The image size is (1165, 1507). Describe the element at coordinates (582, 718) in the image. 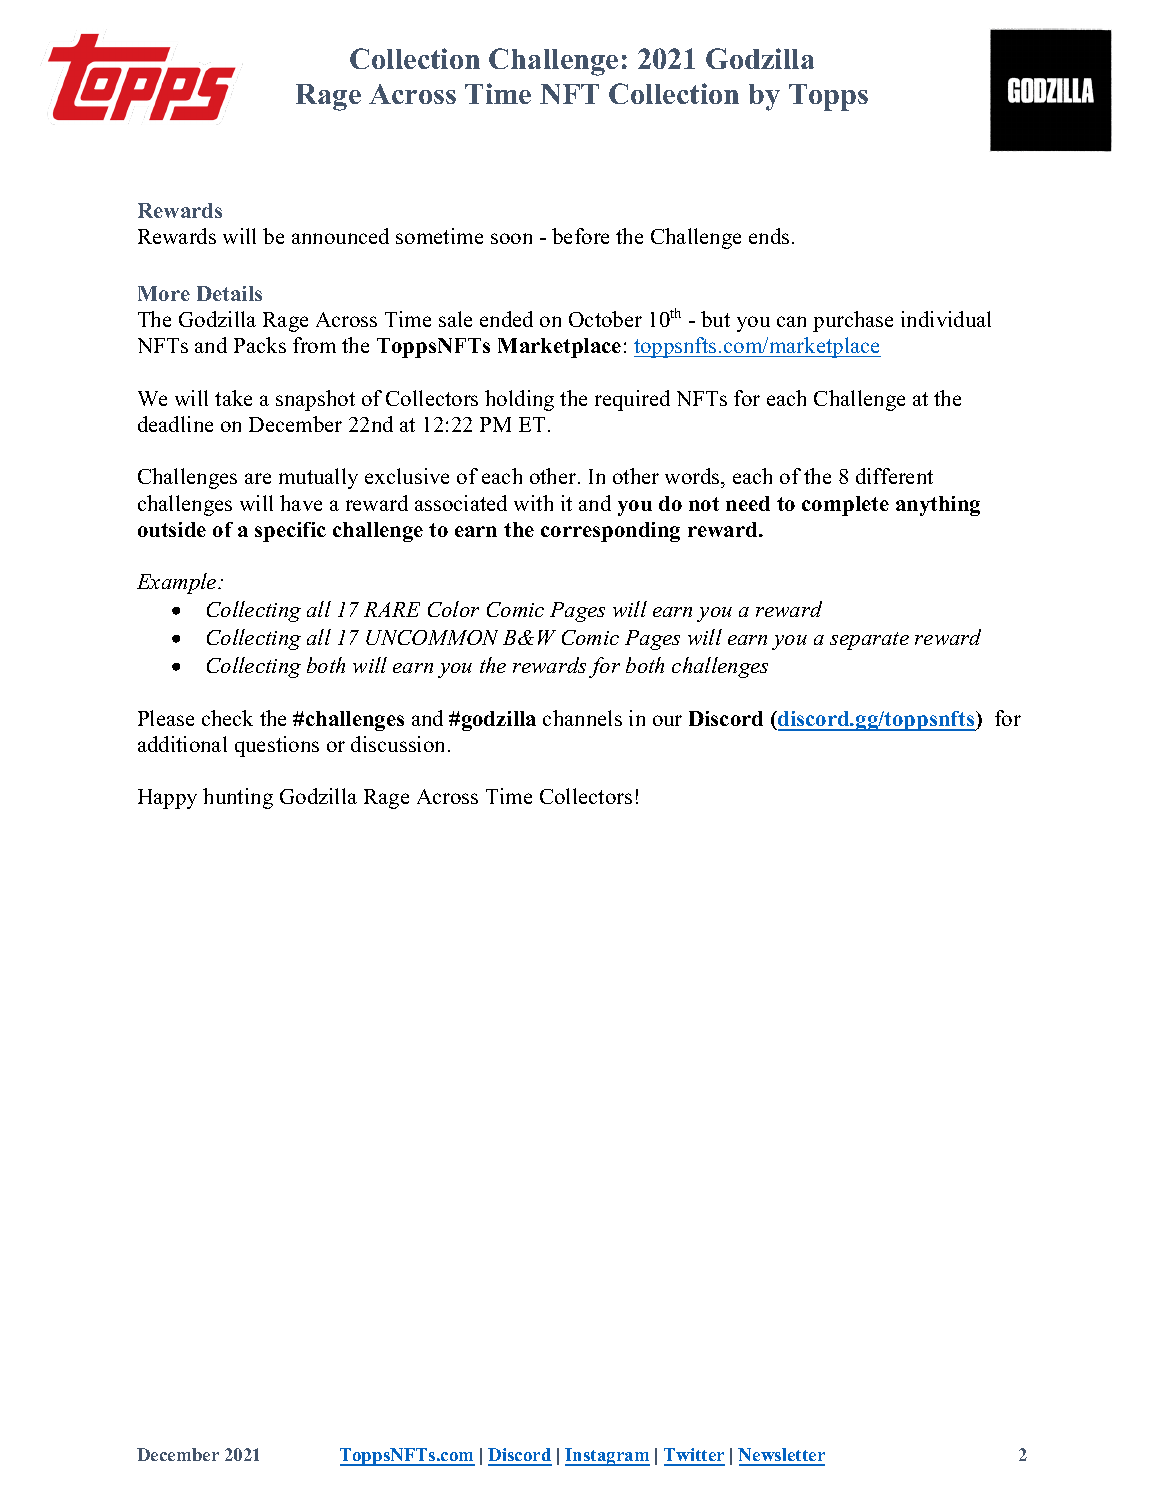

I see `channels` at that location.
